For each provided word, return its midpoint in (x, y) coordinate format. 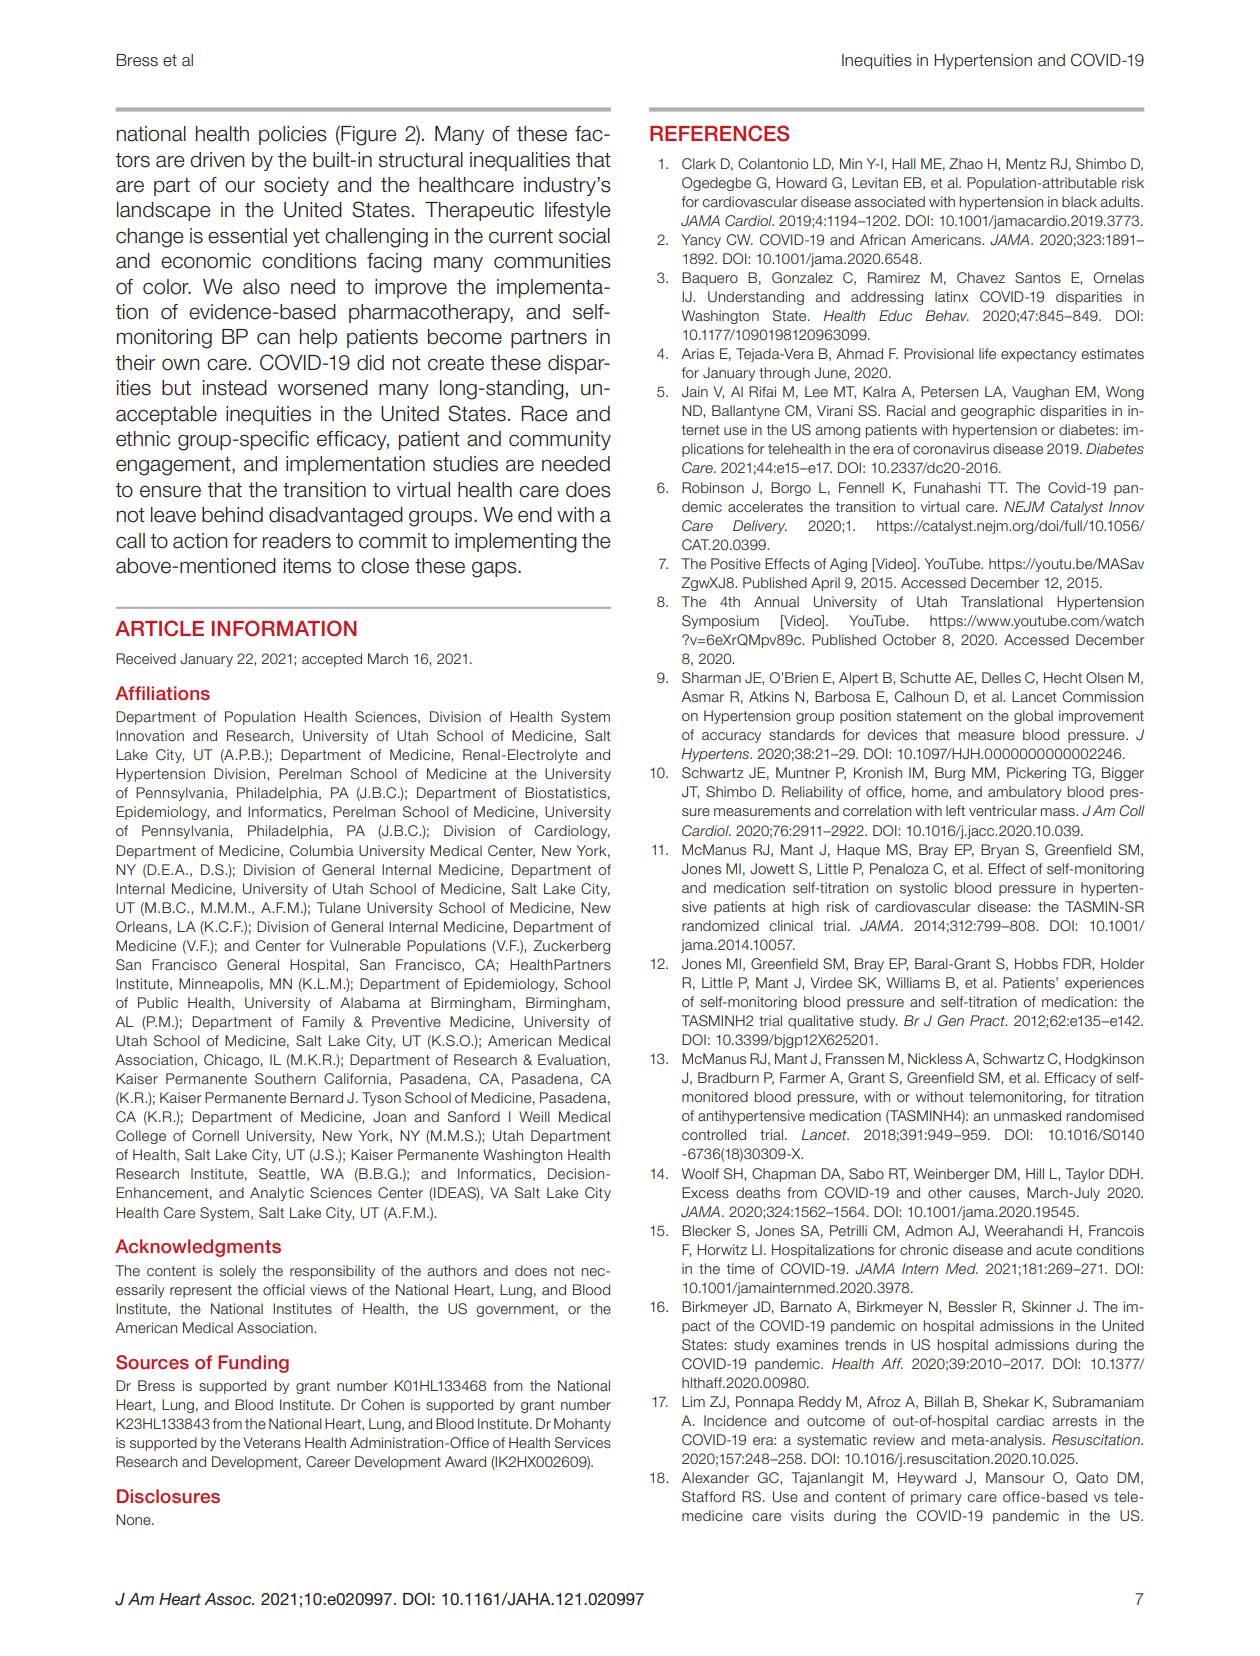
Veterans (272, 1442)
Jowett (772, 869)
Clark (699, 163)
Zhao (966, 163)
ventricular (1003, 810)
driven (217, 160)
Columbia (322, 850)
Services (583, 1442)
